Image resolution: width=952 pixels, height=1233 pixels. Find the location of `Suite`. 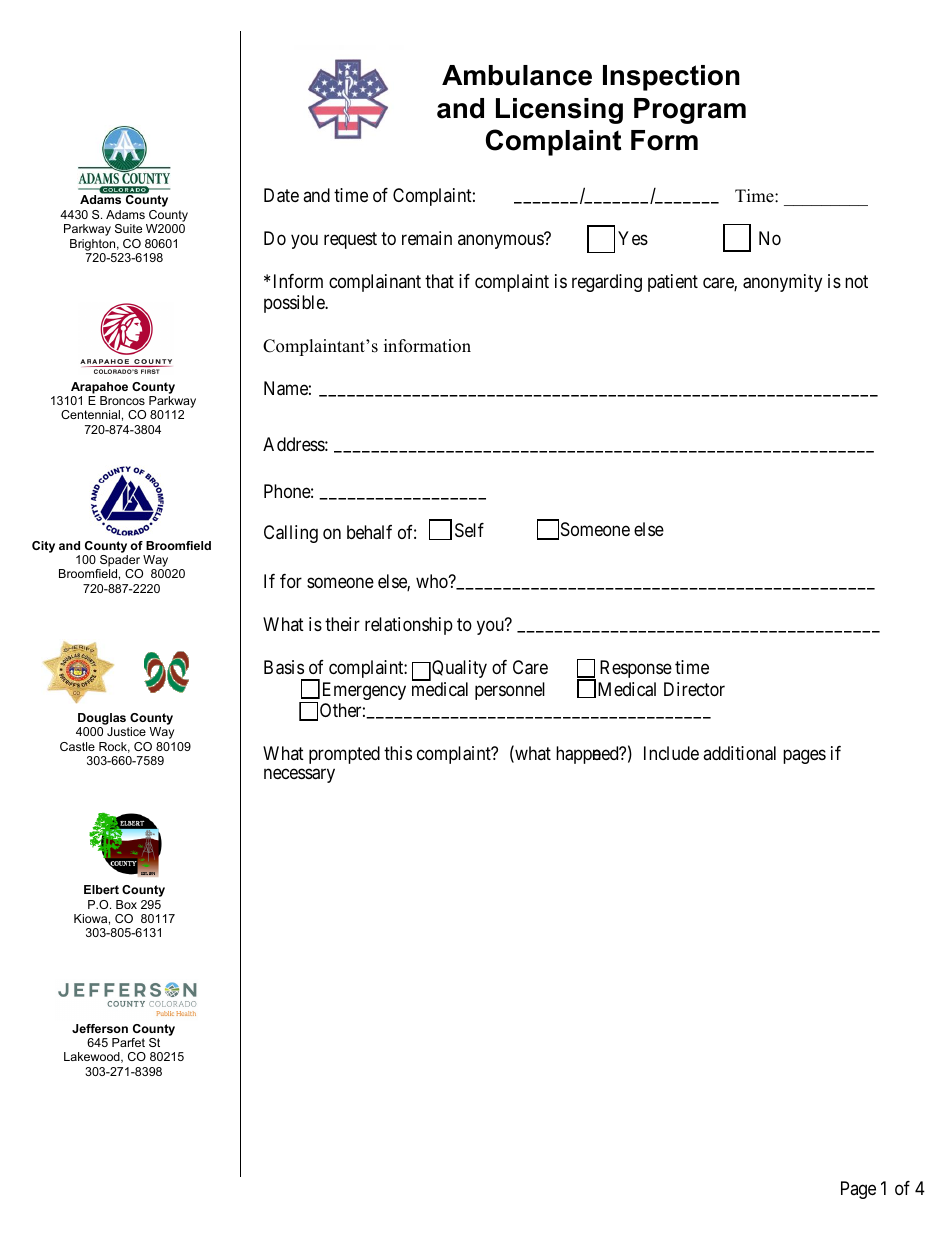

Suite is located at coordinates (128, 228).
